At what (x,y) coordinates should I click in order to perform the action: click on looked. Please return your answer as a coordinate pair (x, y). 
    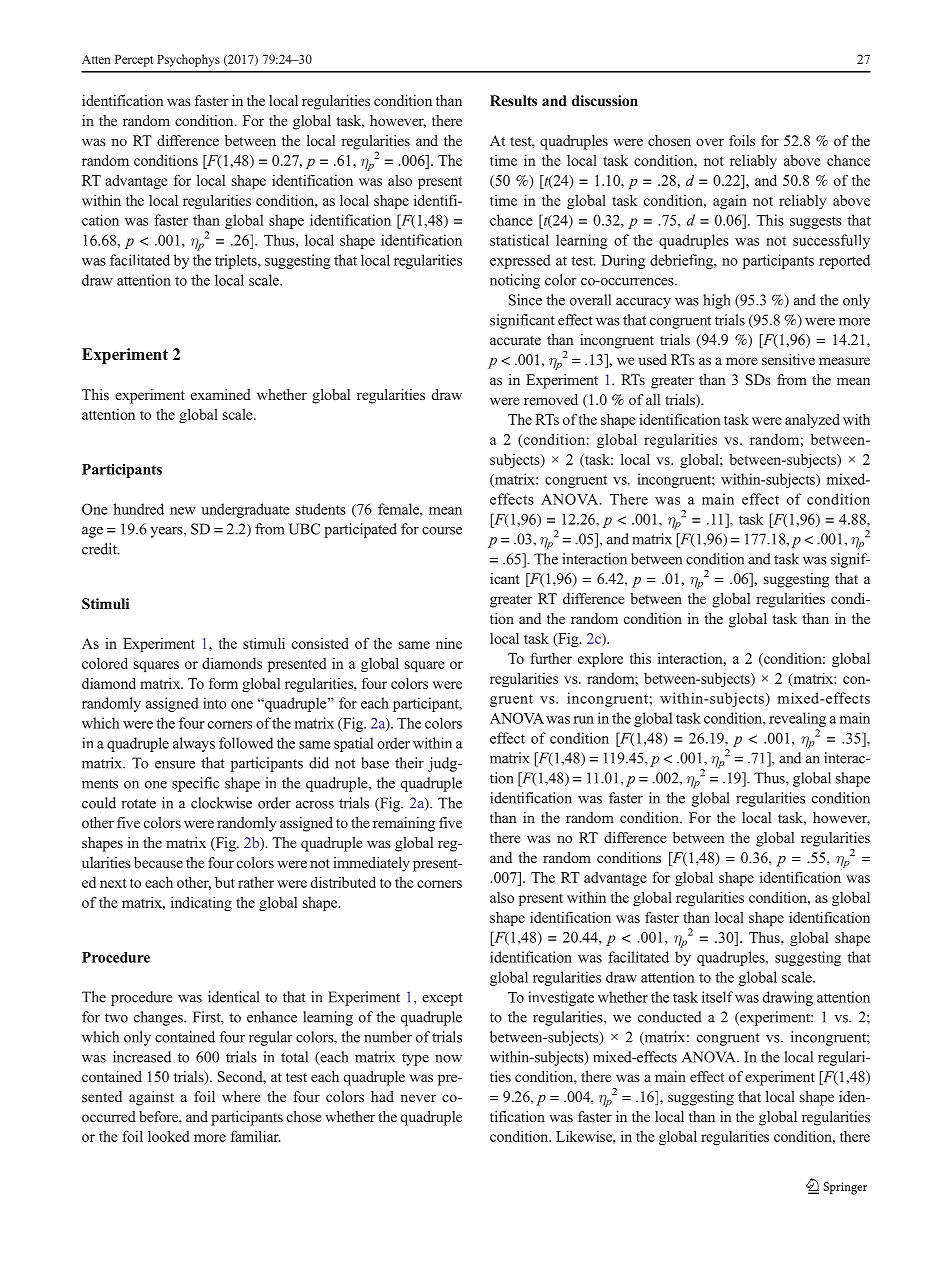
    Looking at the image, I should click on (168, 1136).
